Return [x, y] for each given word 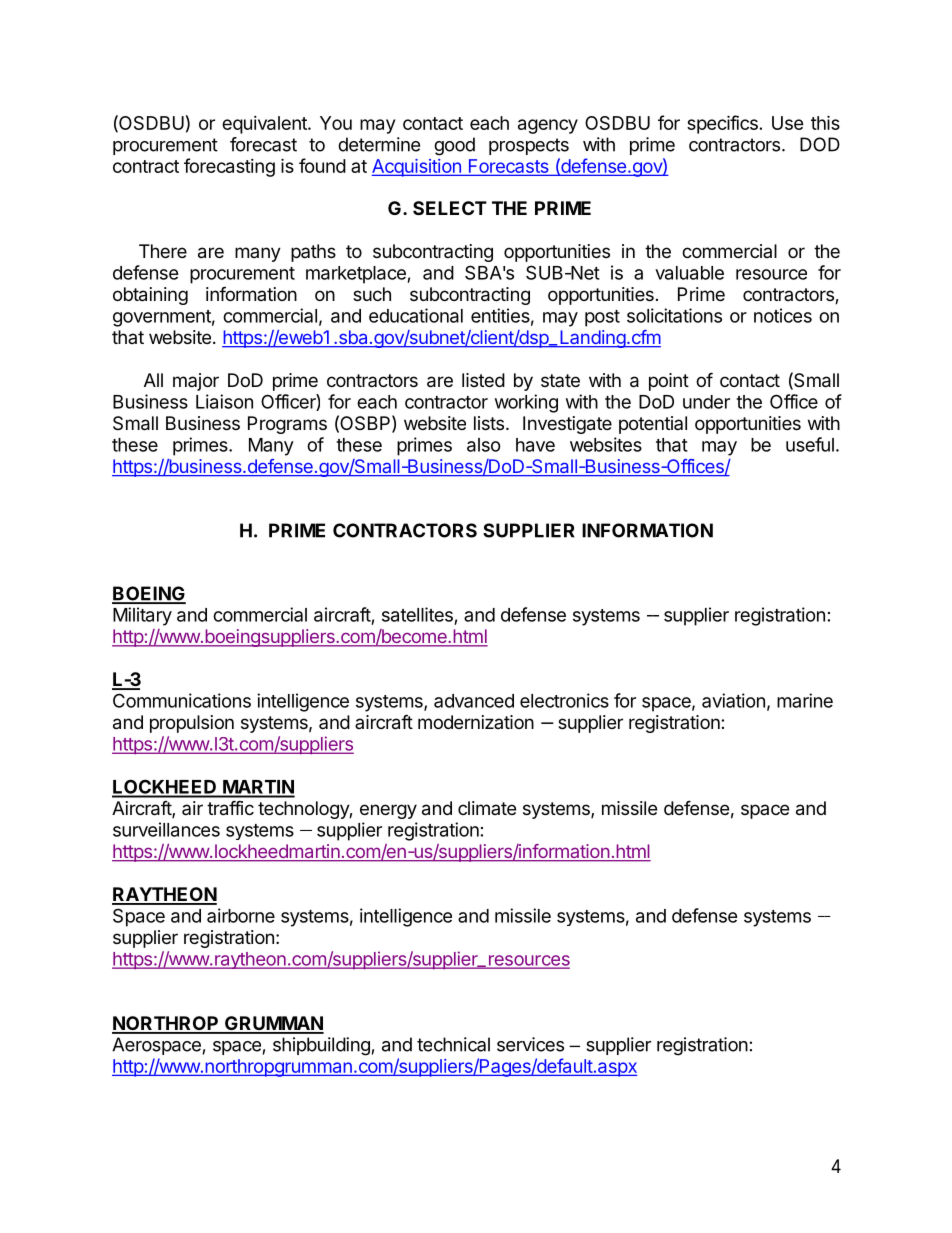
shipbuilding [321, 1046]
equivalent [265, 125]
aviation [733, 700]
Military [142, 616]
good [454, 146]
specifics [722, 124]
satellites [417, 614]
